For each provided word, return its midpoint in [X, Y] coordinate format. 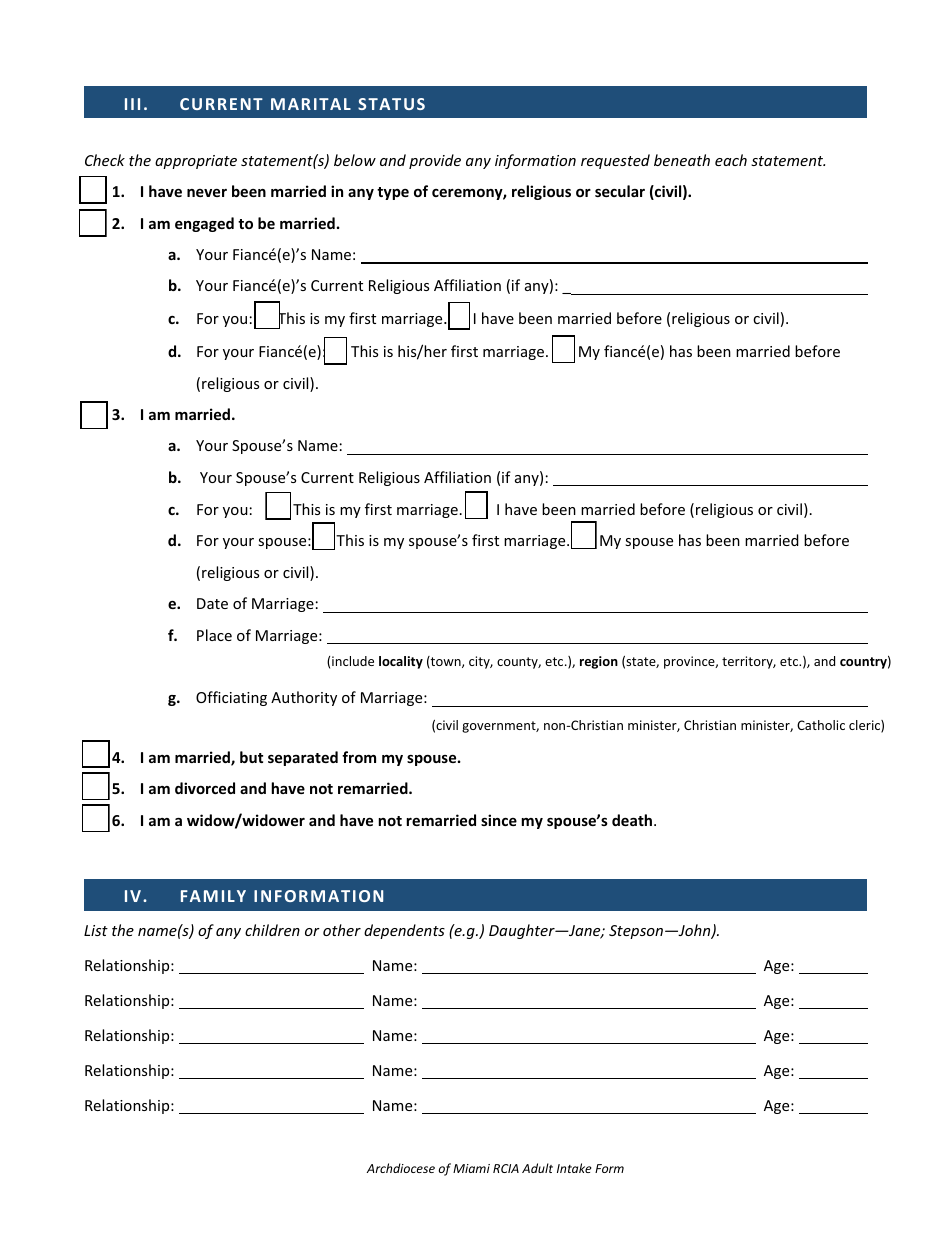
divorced [205, 788]
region [599, 662]
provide [435, 161]
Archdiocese [401, 1168]
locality [401, 662]
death [633, 820]
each [731, 160]
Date [212, 603]
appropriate [196, 162]
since [499, 820]
